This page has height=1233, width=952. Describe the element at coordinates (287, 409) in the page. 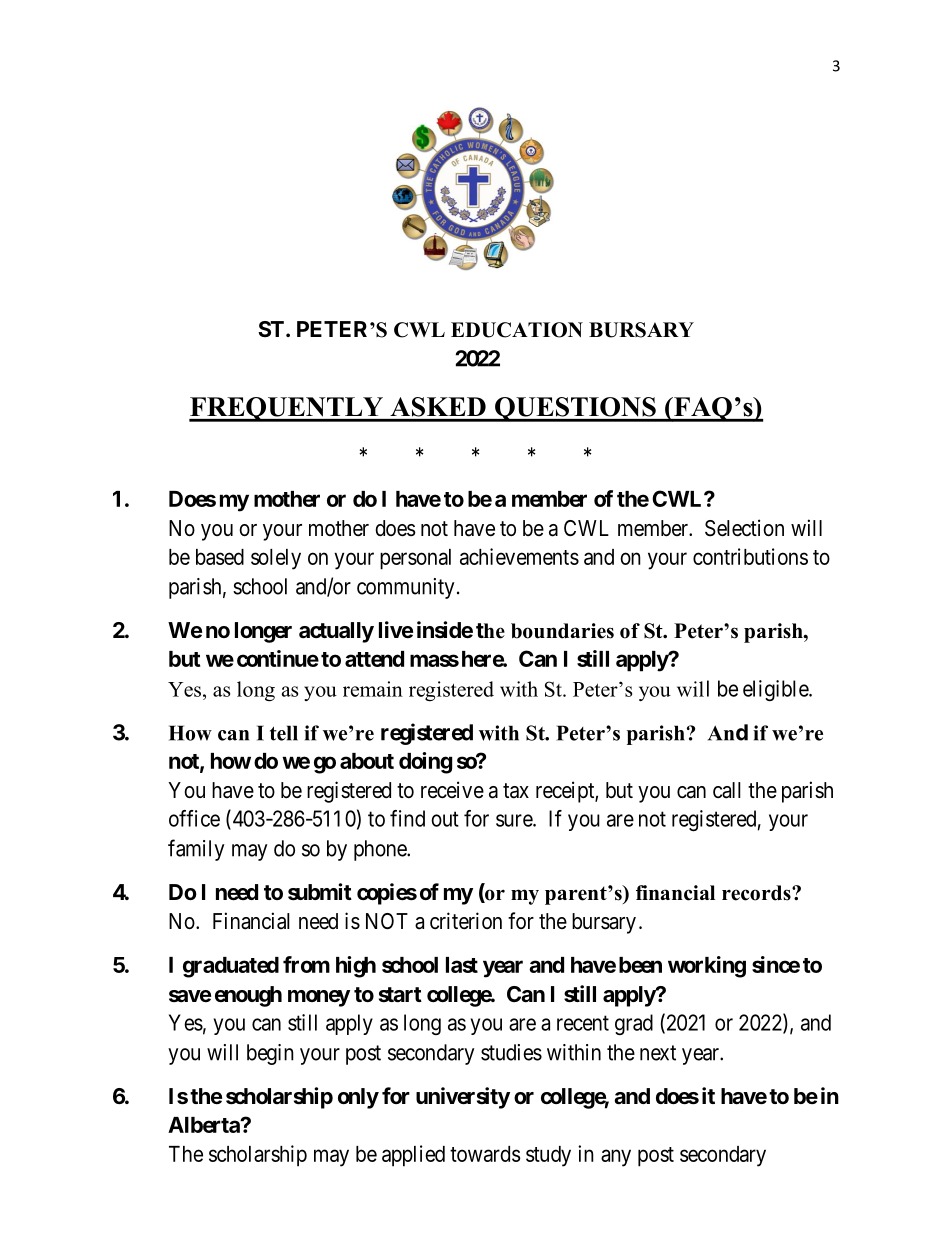

I see `FREQUENTLY` at that location.
